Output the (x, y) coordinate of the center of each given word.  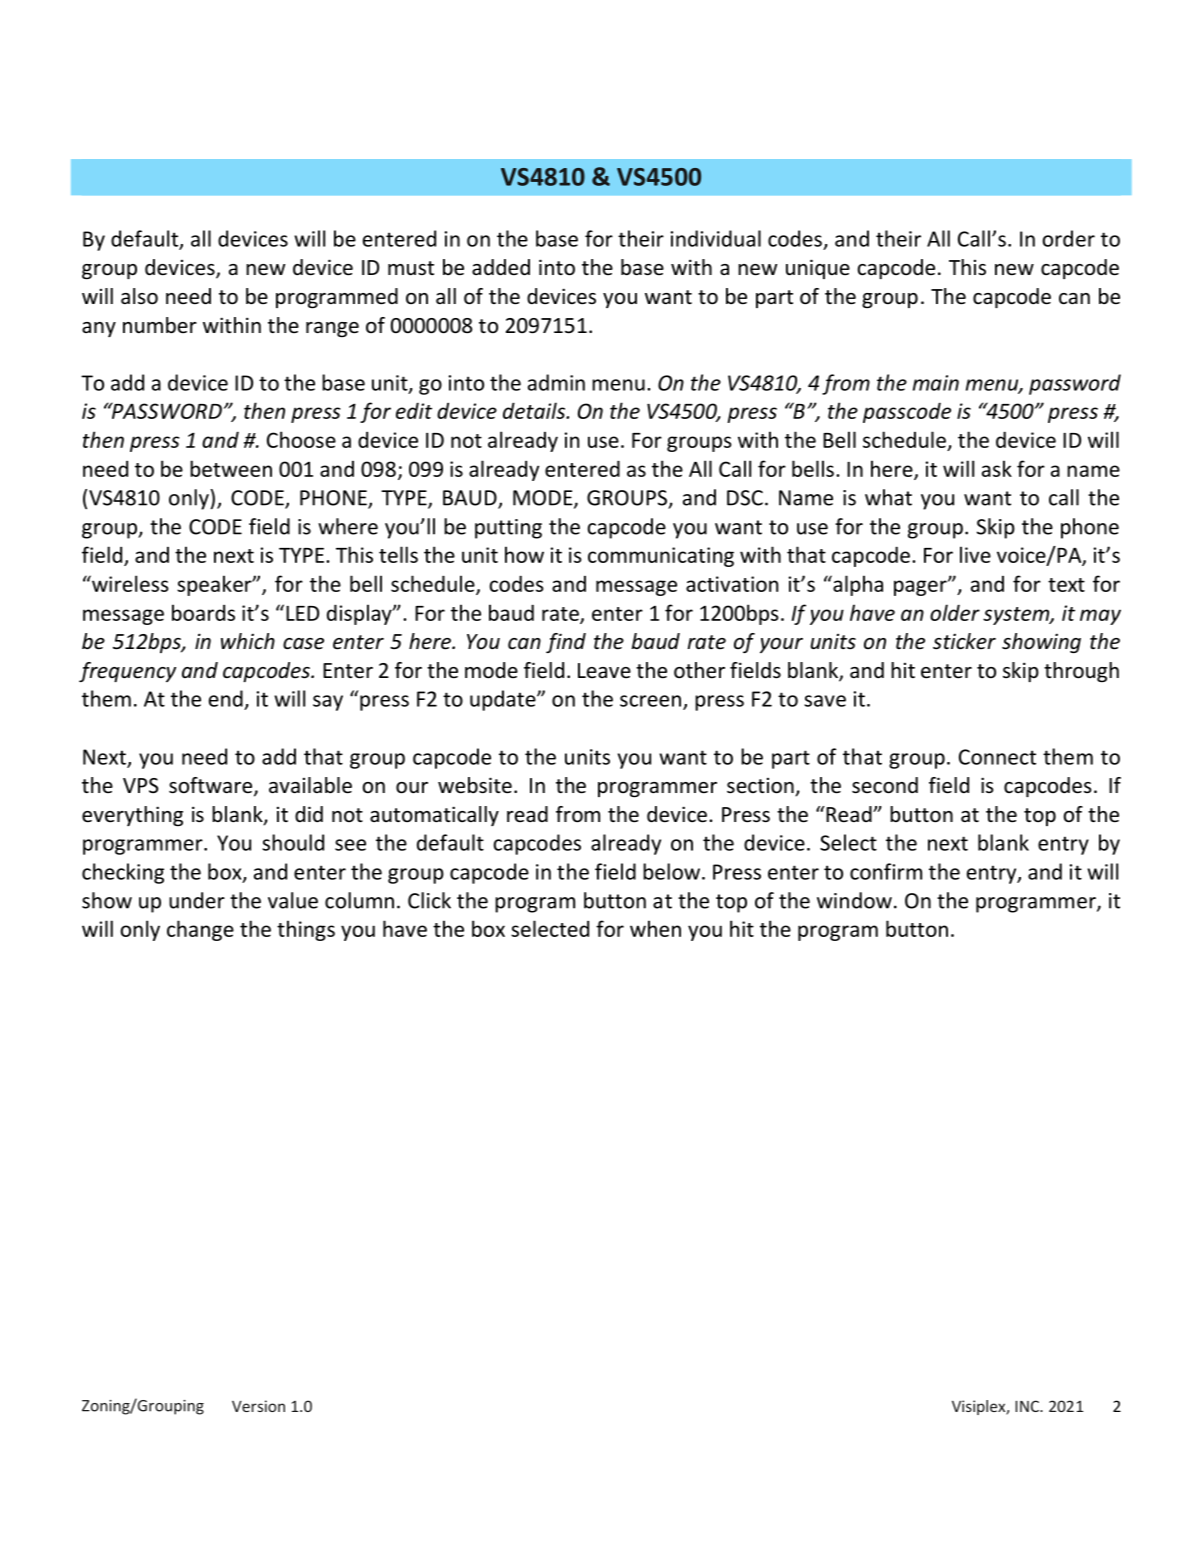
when (655, 928)
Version (258, 1406)
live (975, 554)
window (854, 900)
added (501, 267)
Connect (997, 757)
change (200, 930)
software (212, 786)
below (671, 871)
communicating (661, 557)
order (1068, 238)
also (139, 296)
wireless (129, 583)
